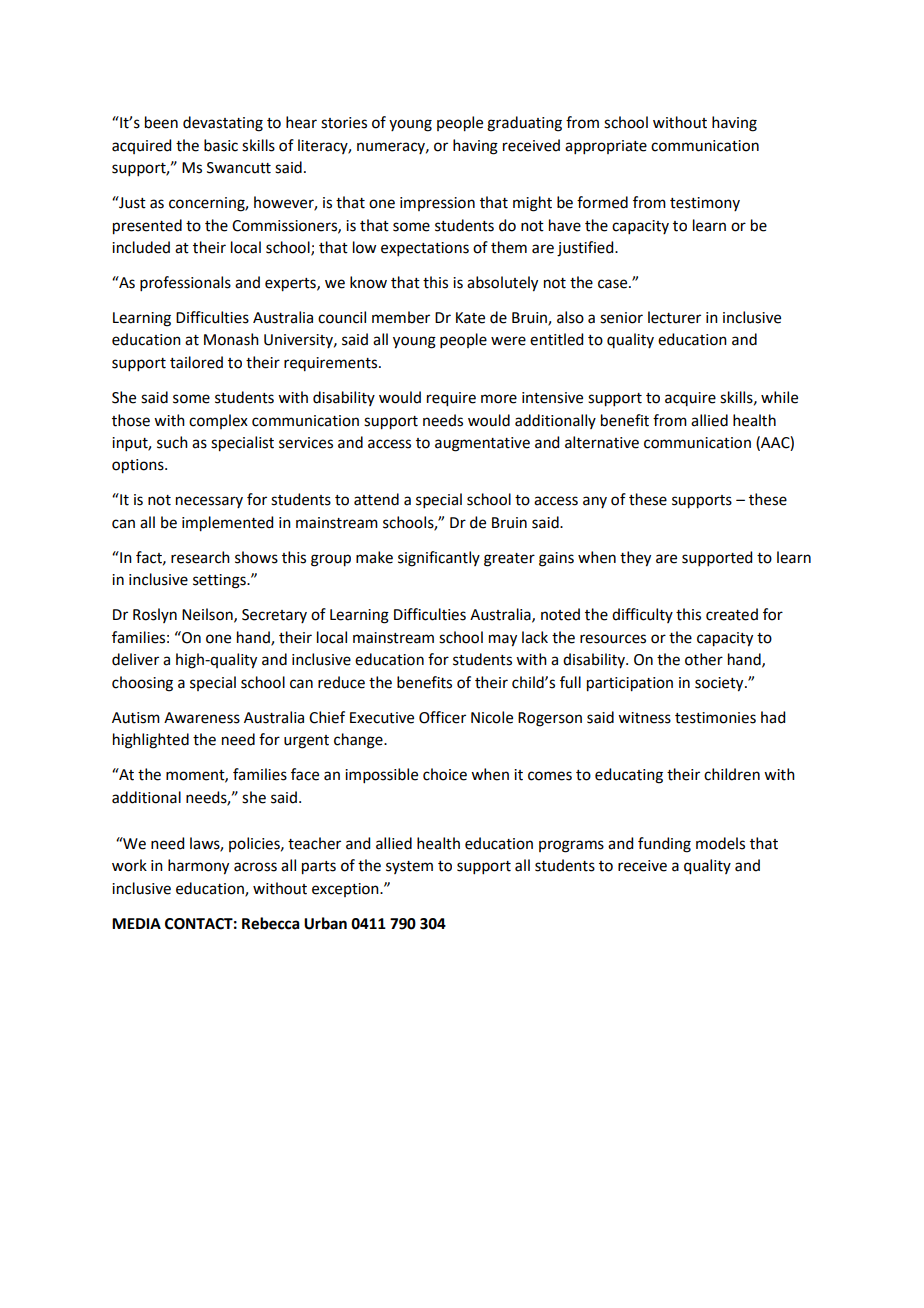  Describe the element at coordinates (185, 283) in the image. I see `professionals` at that location.
